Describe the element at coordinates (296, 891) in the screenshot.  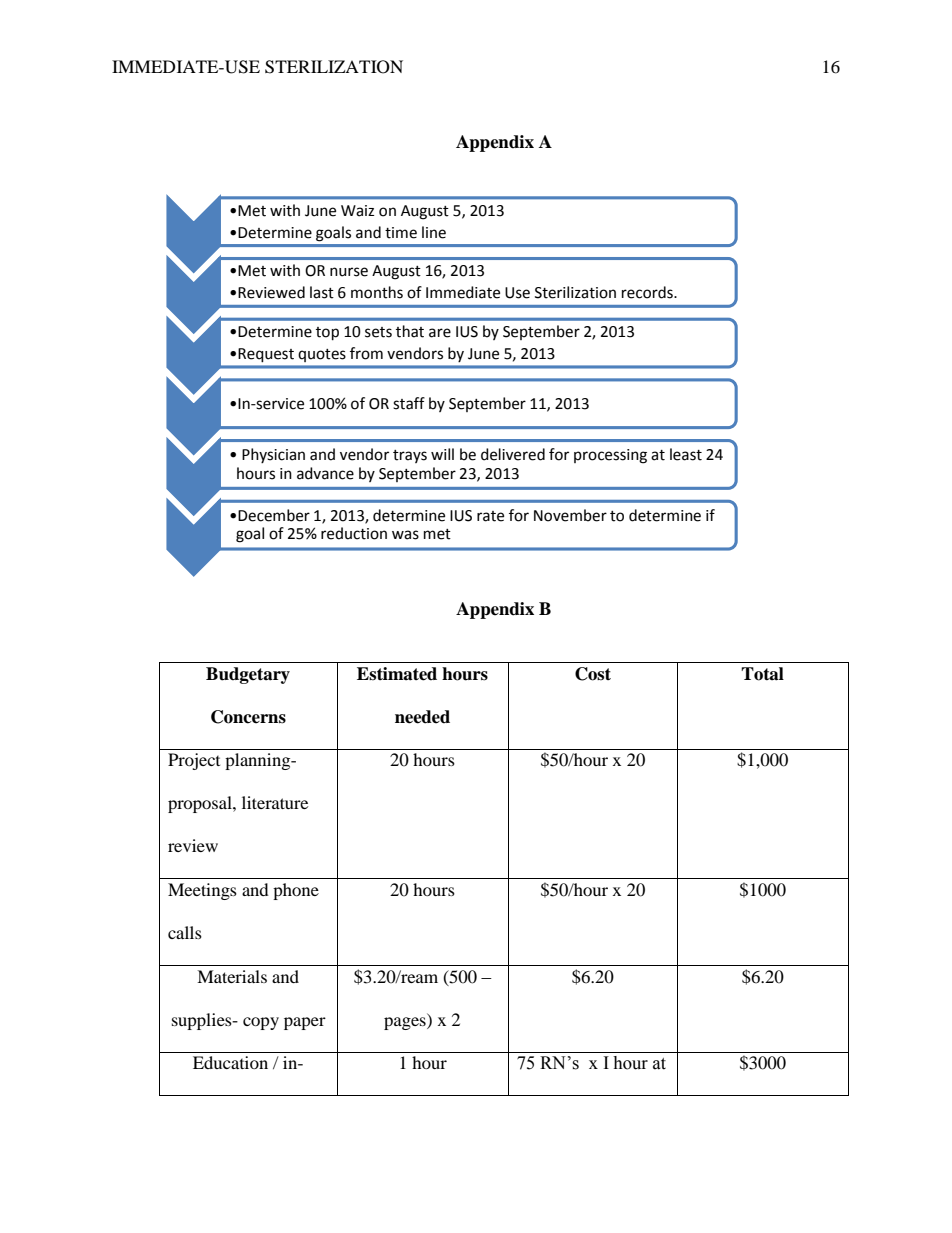
I see `phone` at that location.
